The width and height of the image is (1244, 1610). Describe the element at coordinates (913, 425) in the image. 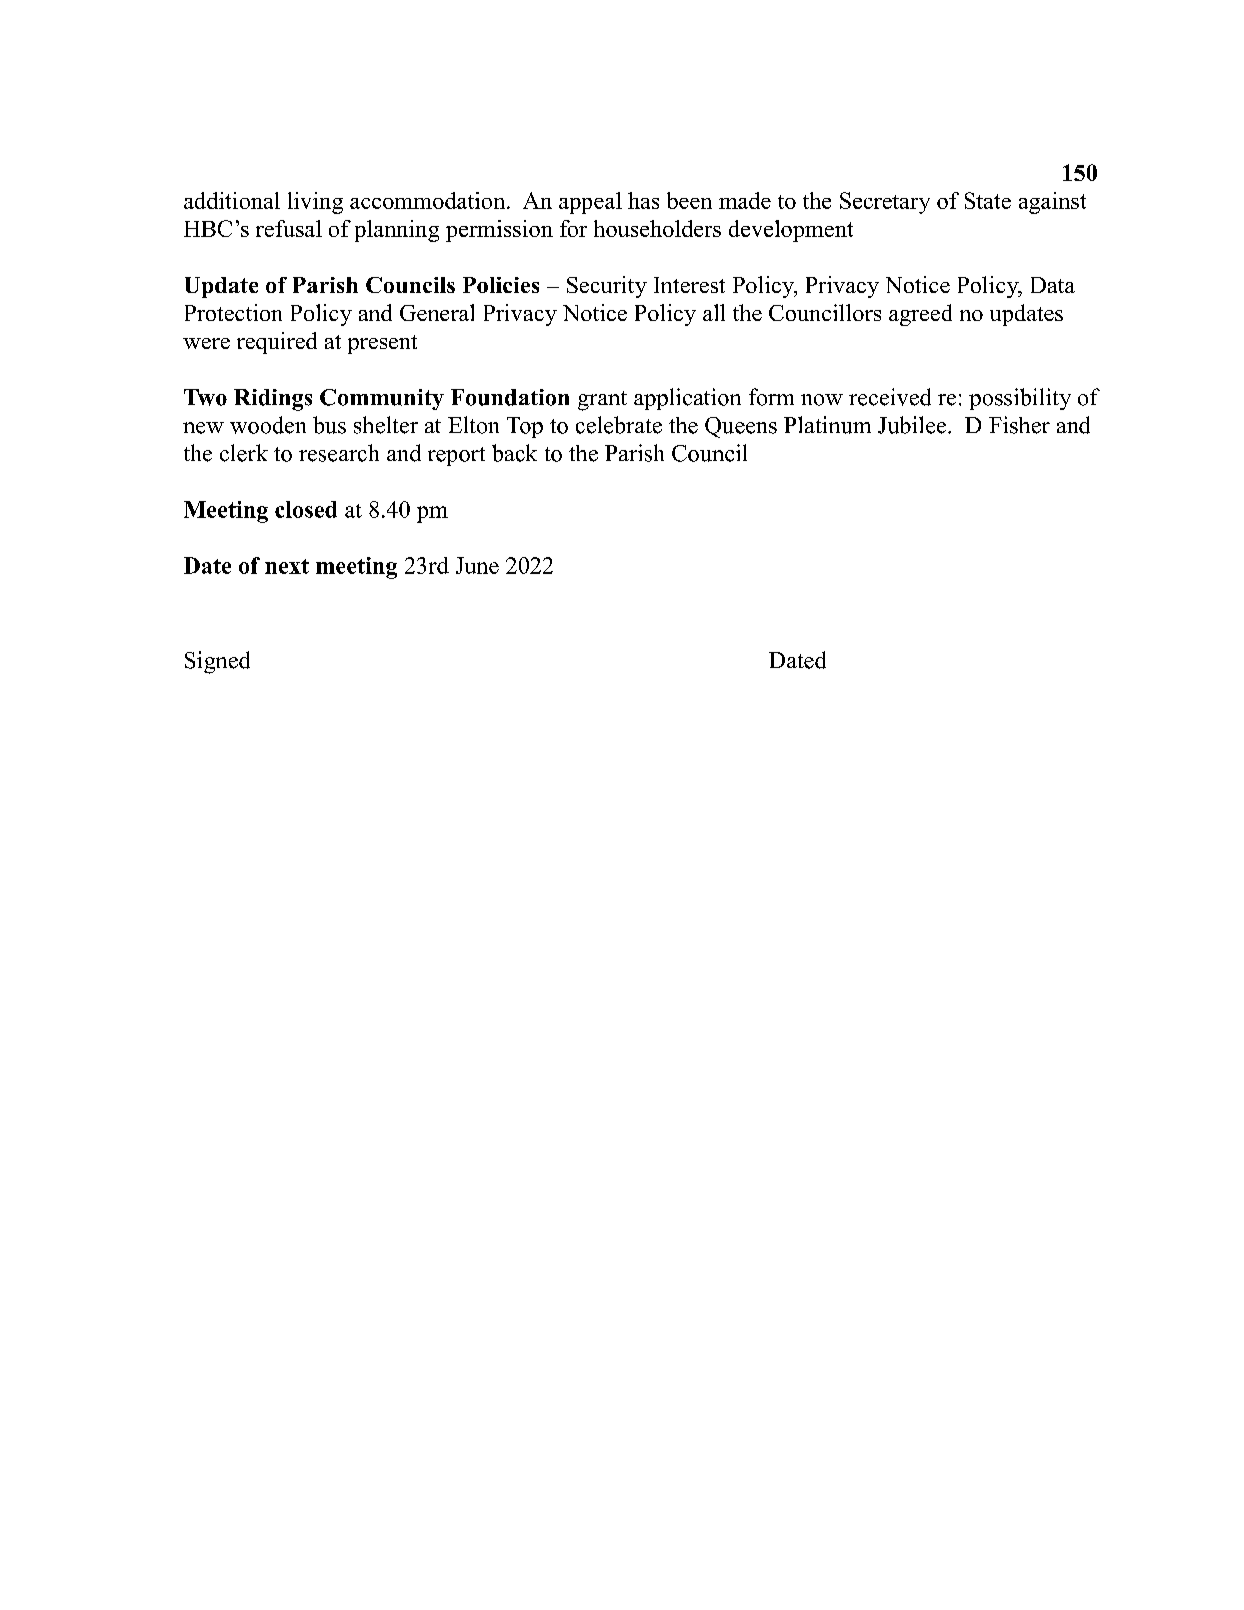

I see `Jubilee` at that location.
